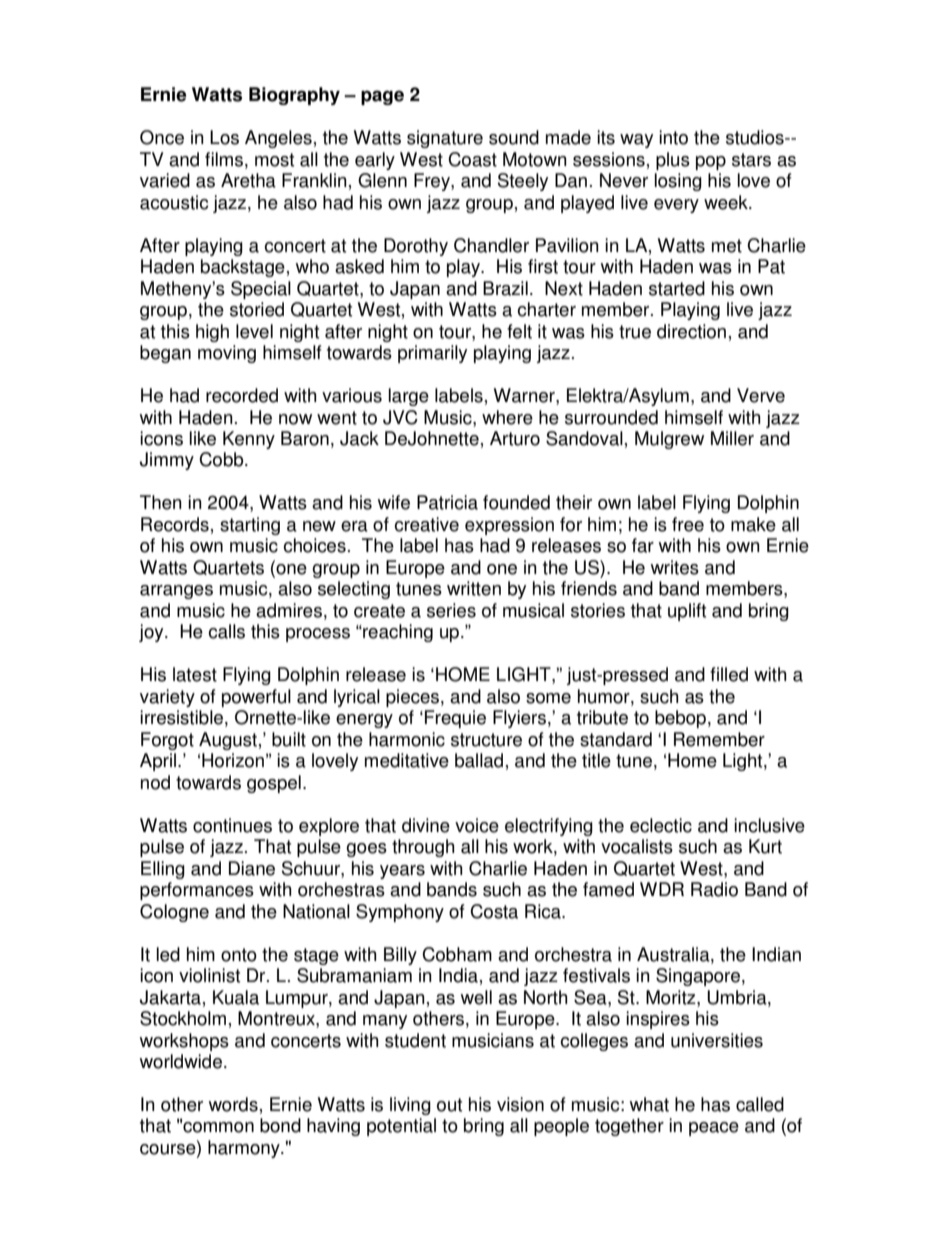 The image size is (952, 1233). I want to click on Angeles, so click(278, 139).
